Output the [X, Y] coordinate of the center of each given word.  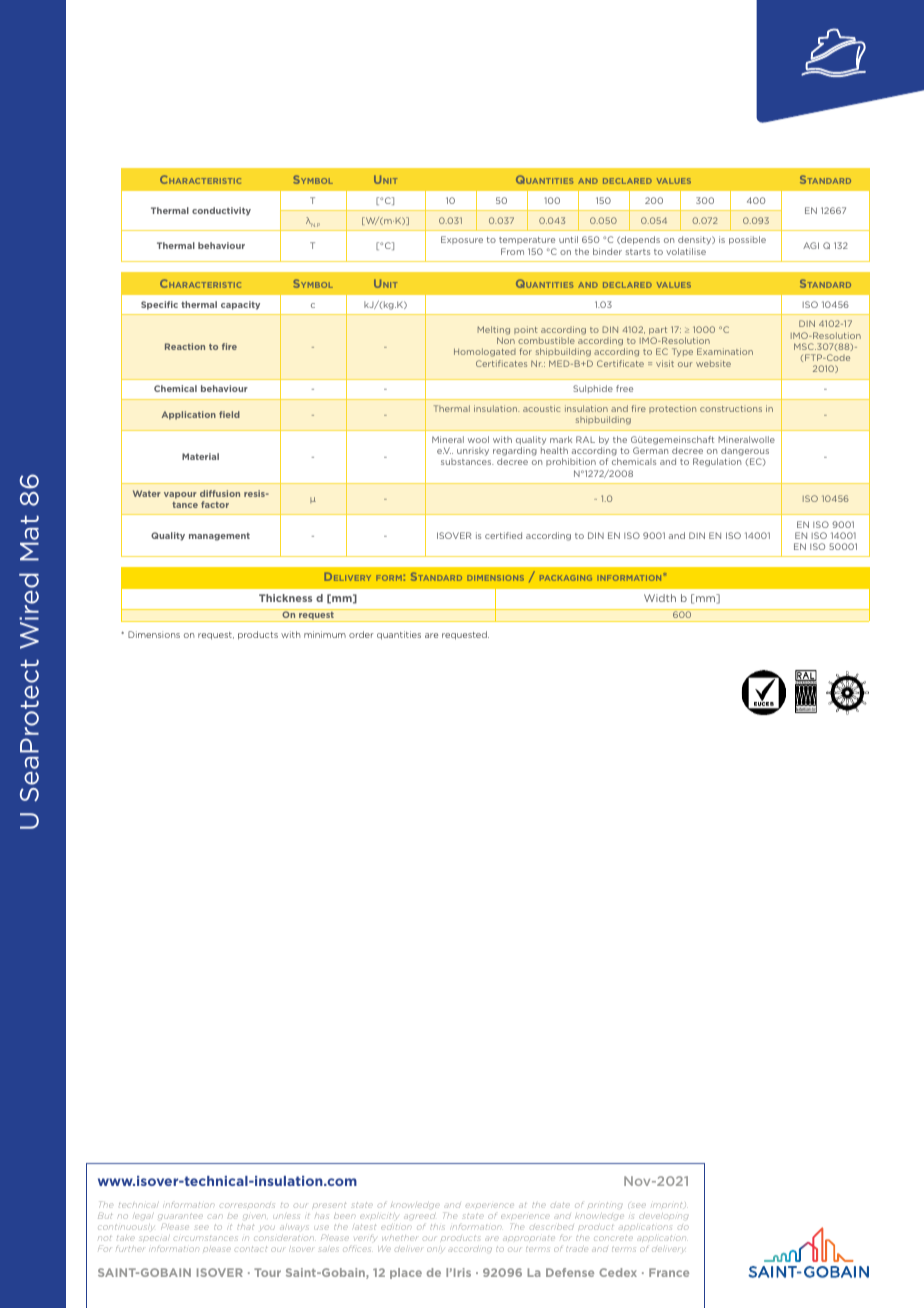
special [154, 1238]
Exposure [462, 240]
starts [637, 252]
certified [503, 535]
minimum [325, 634]
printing [605, 1205]
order [361, 634]
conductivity [221, 211]
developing [664, 1216]
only [436, 1249]
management [219, 537]
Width [660, 598]
